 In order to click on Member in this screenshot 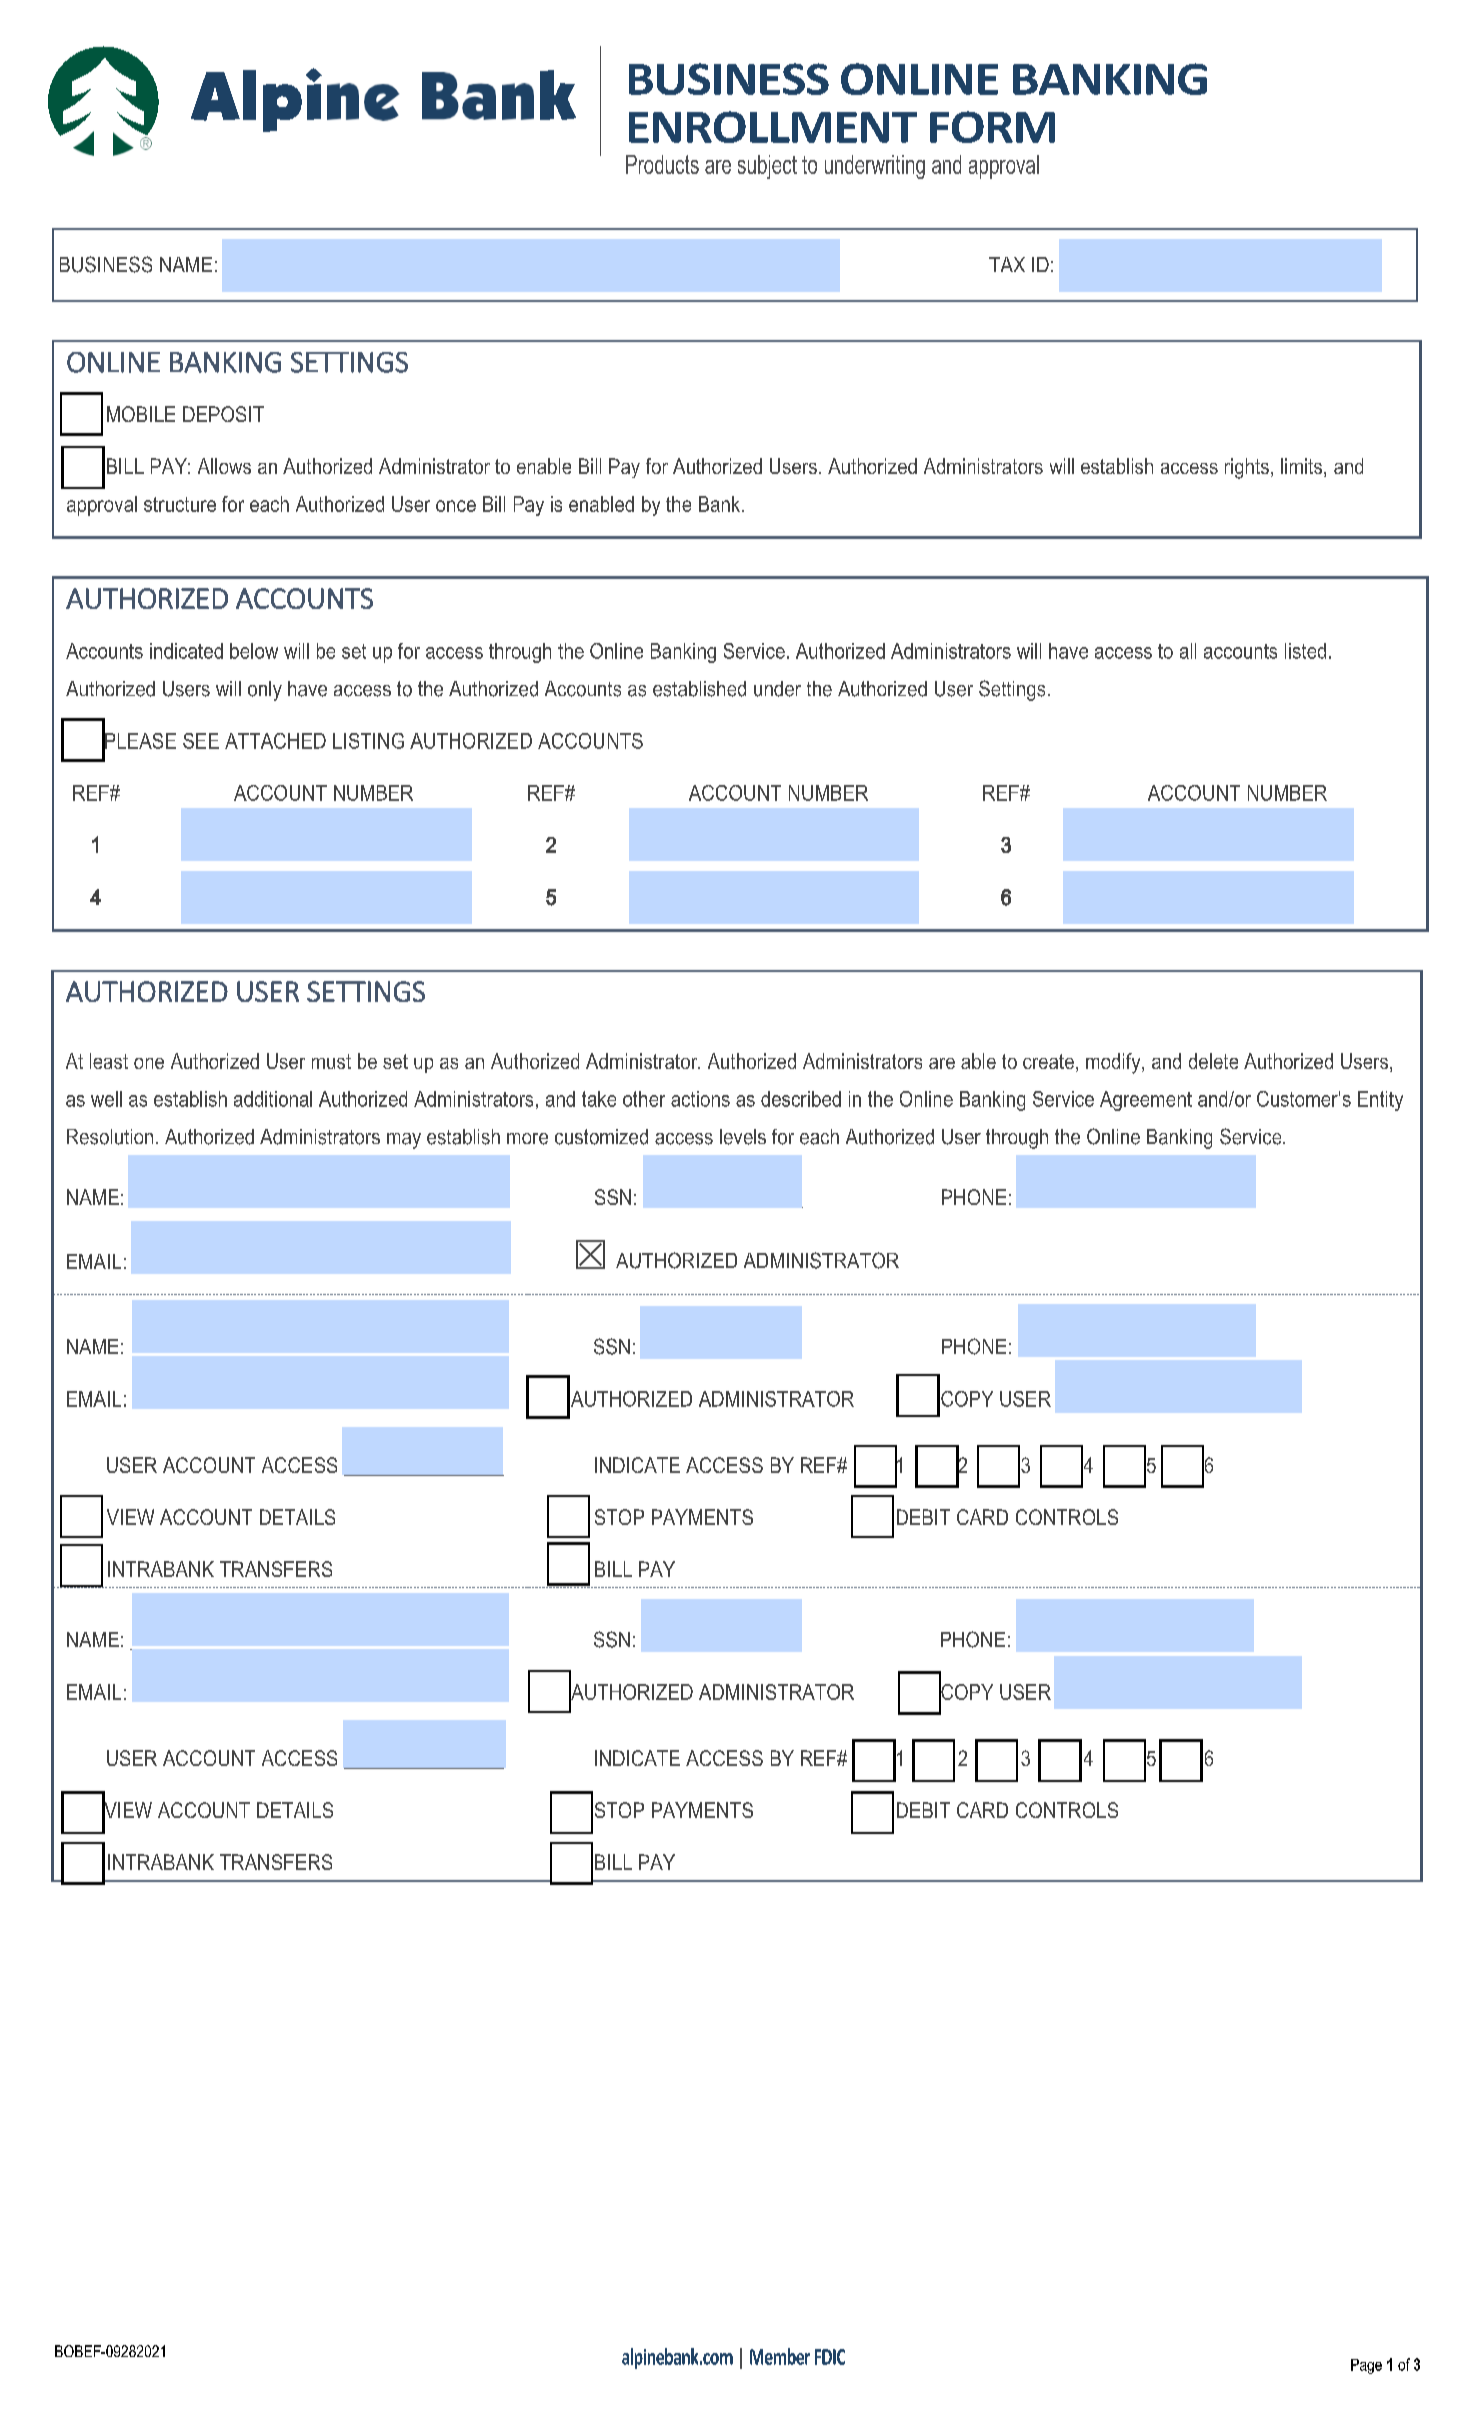, I will do `click(780, 2356)`.
